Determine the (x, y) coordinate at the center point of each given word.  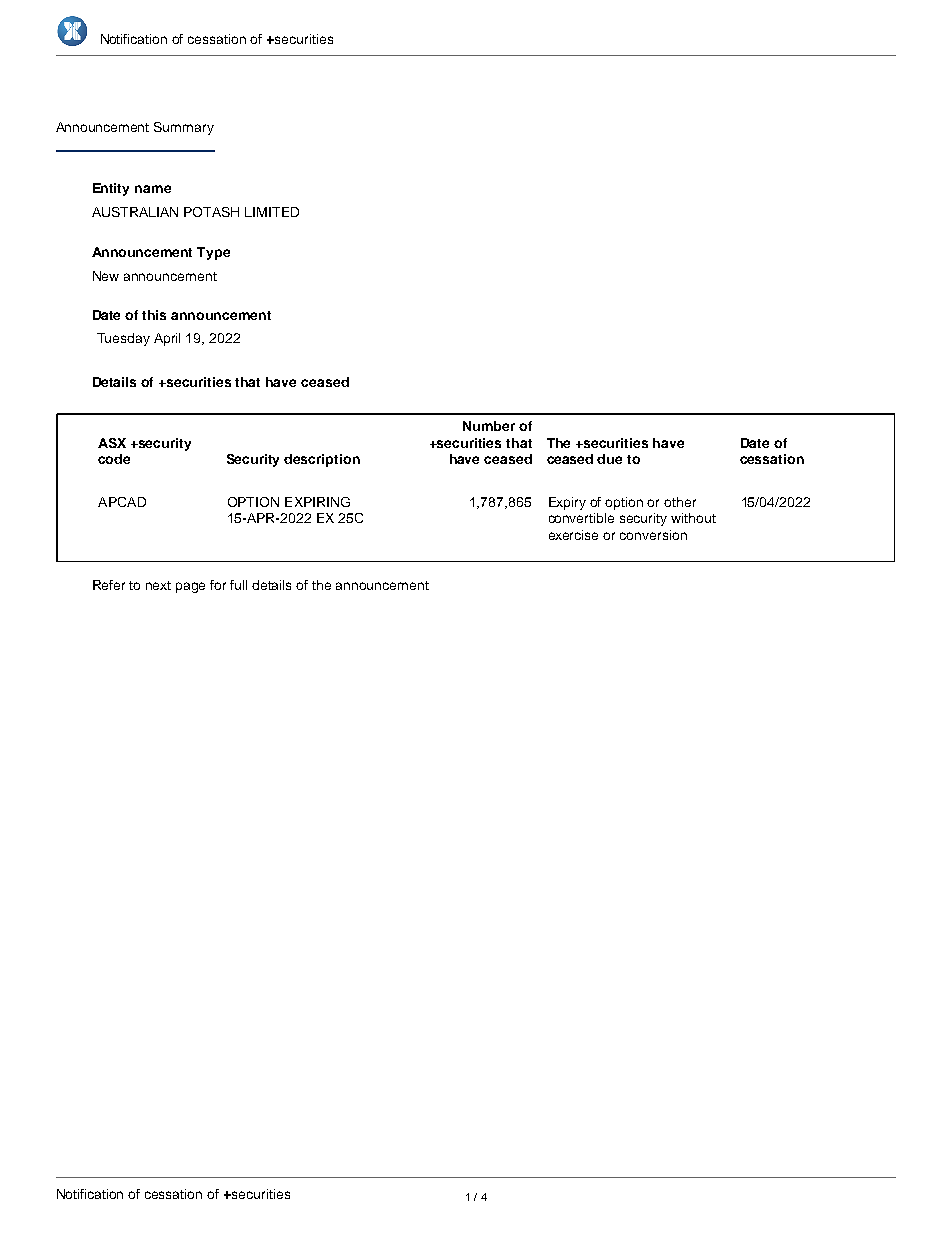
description (322, 460)
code (114, 459)
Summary (184, 128)
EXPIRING (317, 502)
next (158, 585)
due (609, 459)
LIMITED (272, 212)
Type (213, 253)
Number (489, 426)
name (153, 189)
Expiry (567, 503)
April (167, 339)
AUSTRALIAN (135, 212)
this (154, 315)
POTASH (211, 212)
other (680, 502)
